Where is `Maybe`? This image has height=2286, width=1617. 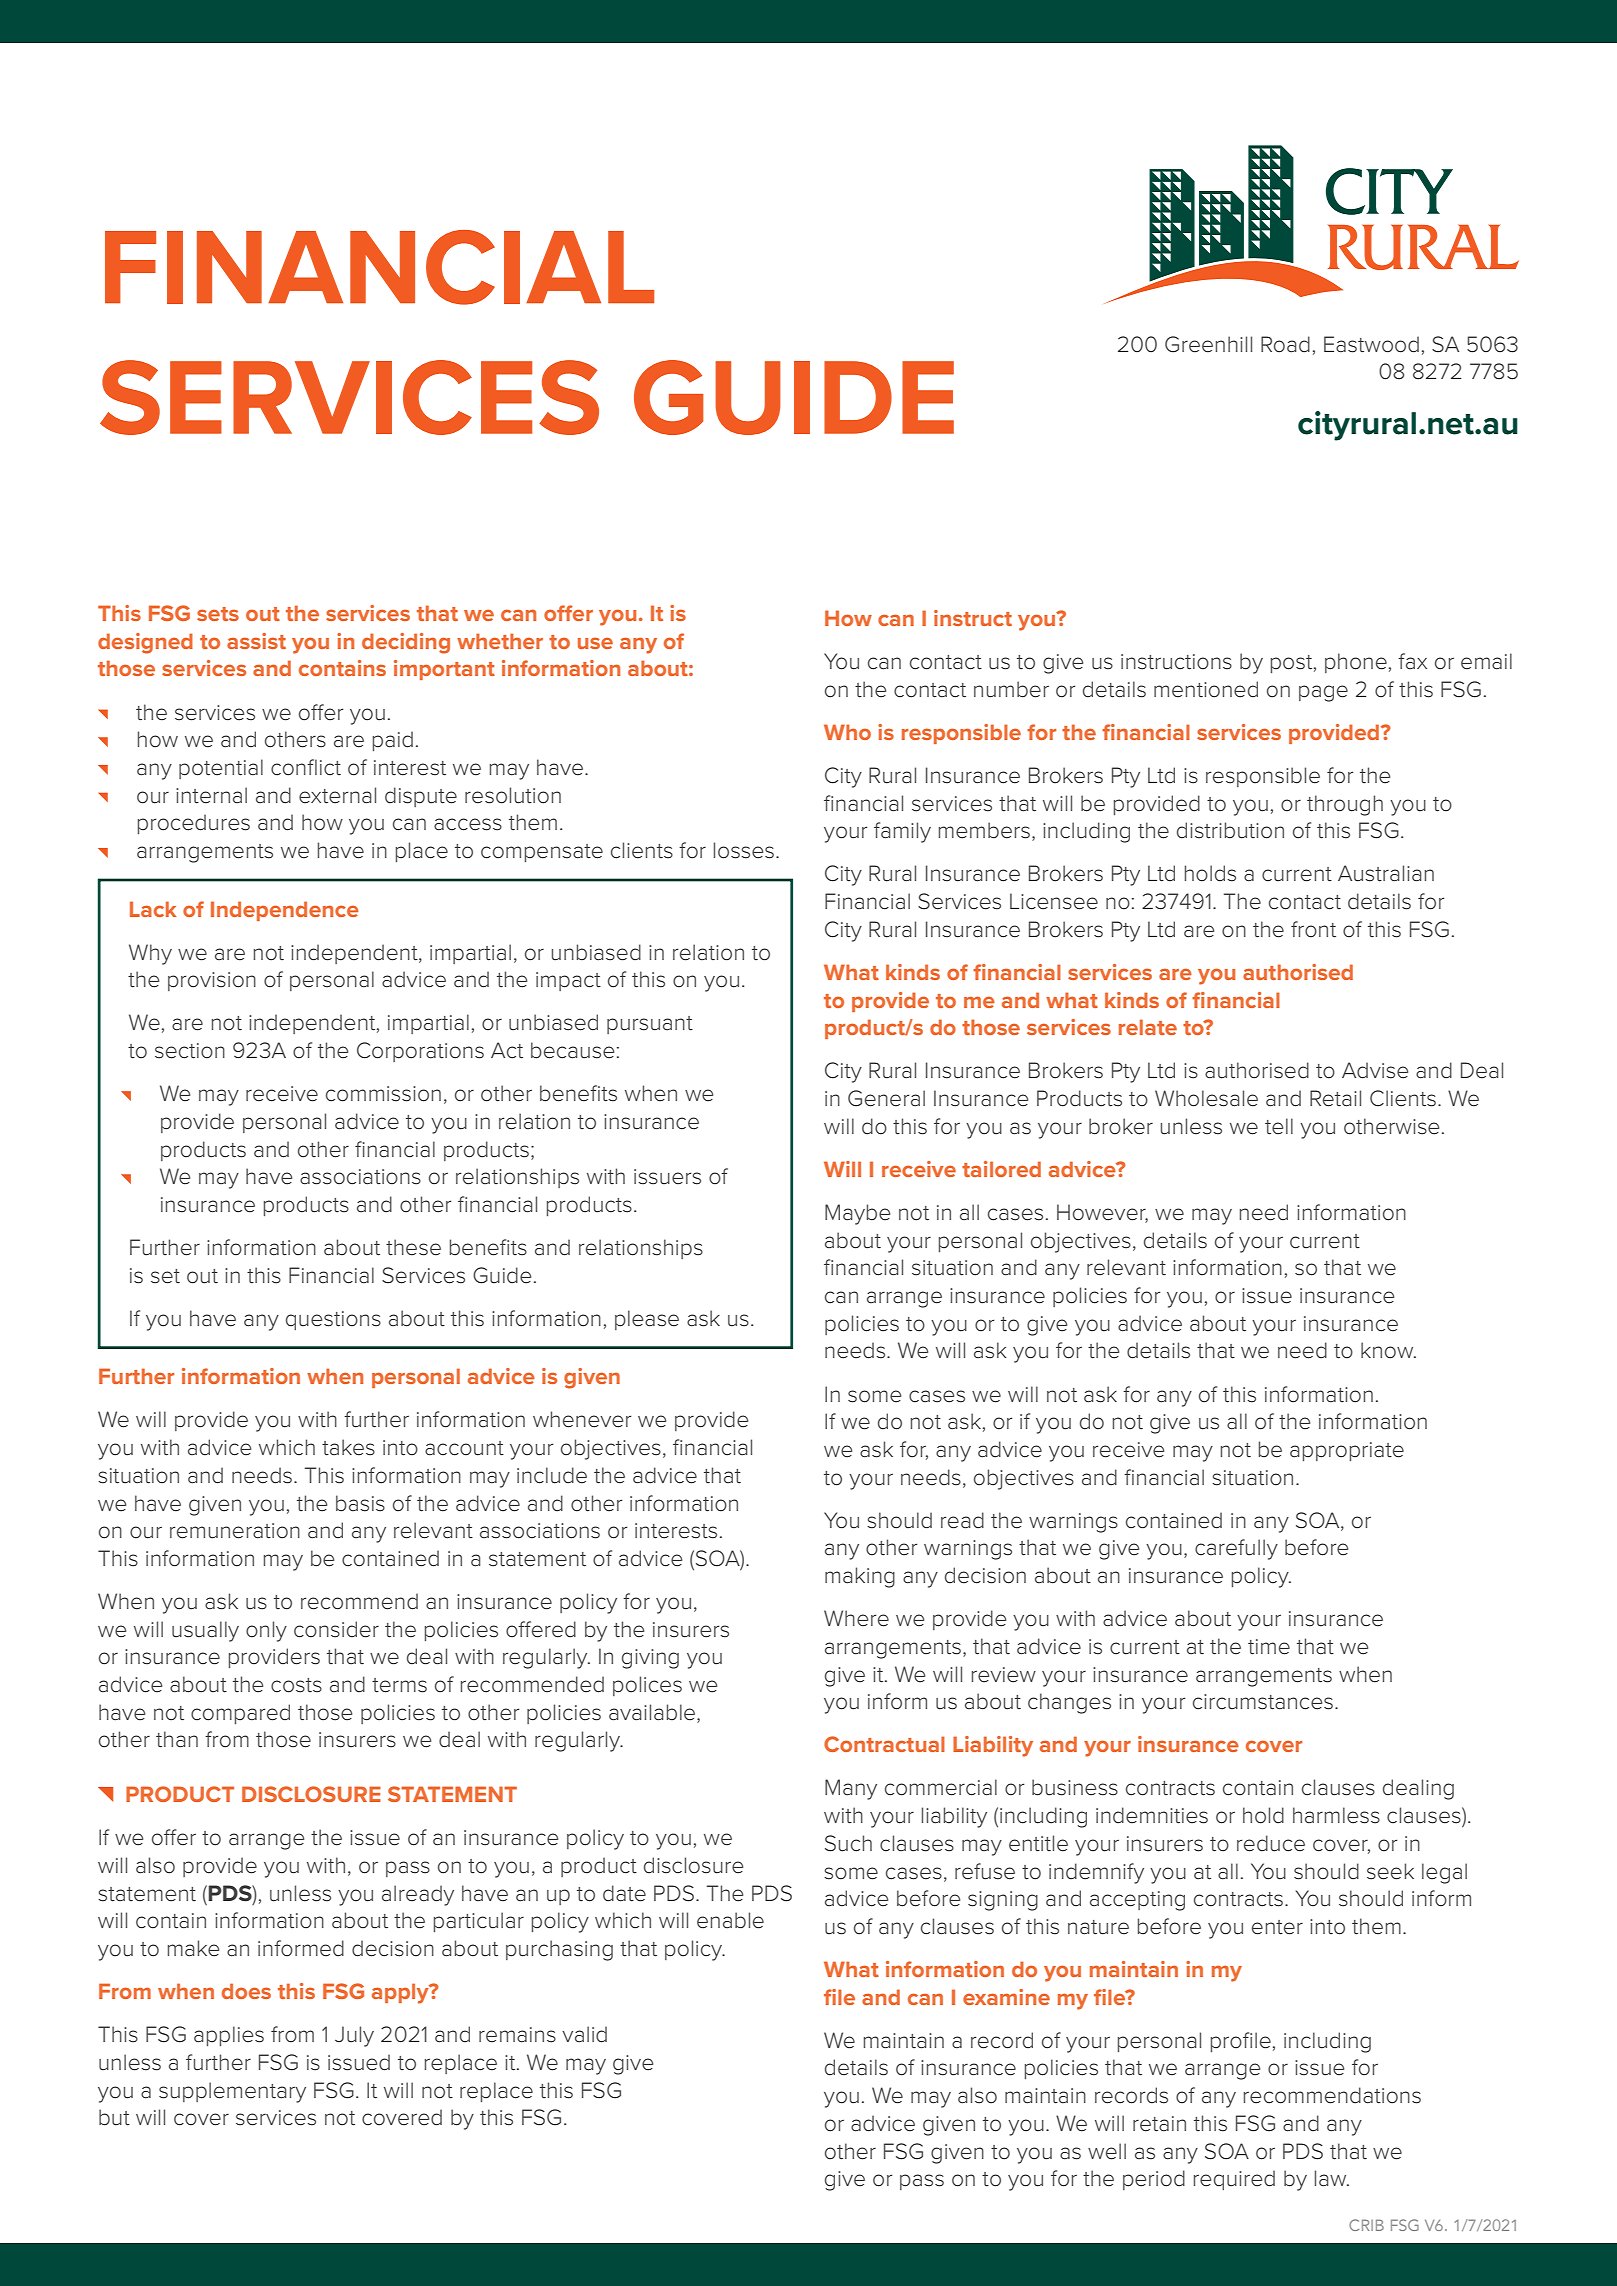
Maybe is located at coordinates (857, 1214).
